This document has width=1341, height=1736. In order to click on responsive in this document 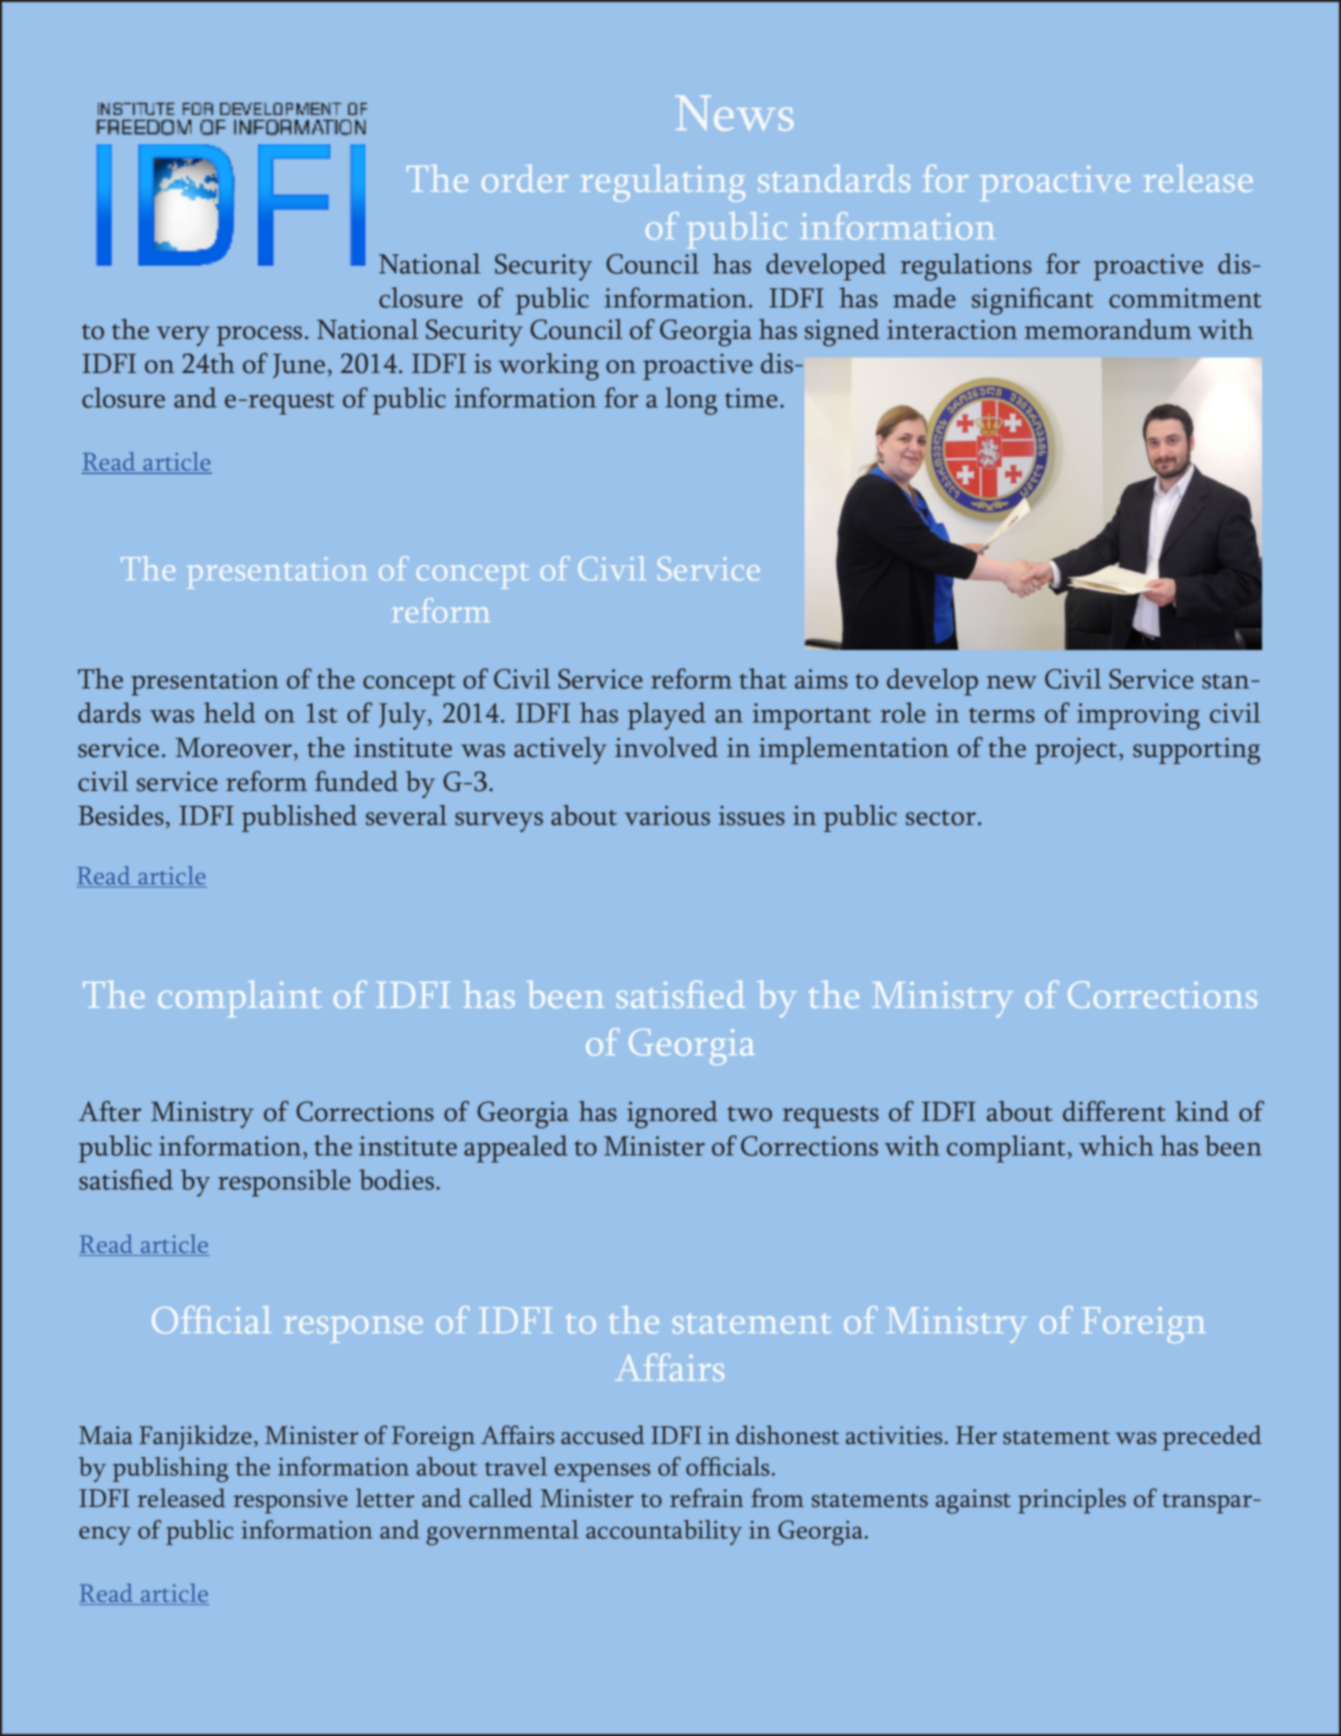, I will do `click(291, 1501)`.
